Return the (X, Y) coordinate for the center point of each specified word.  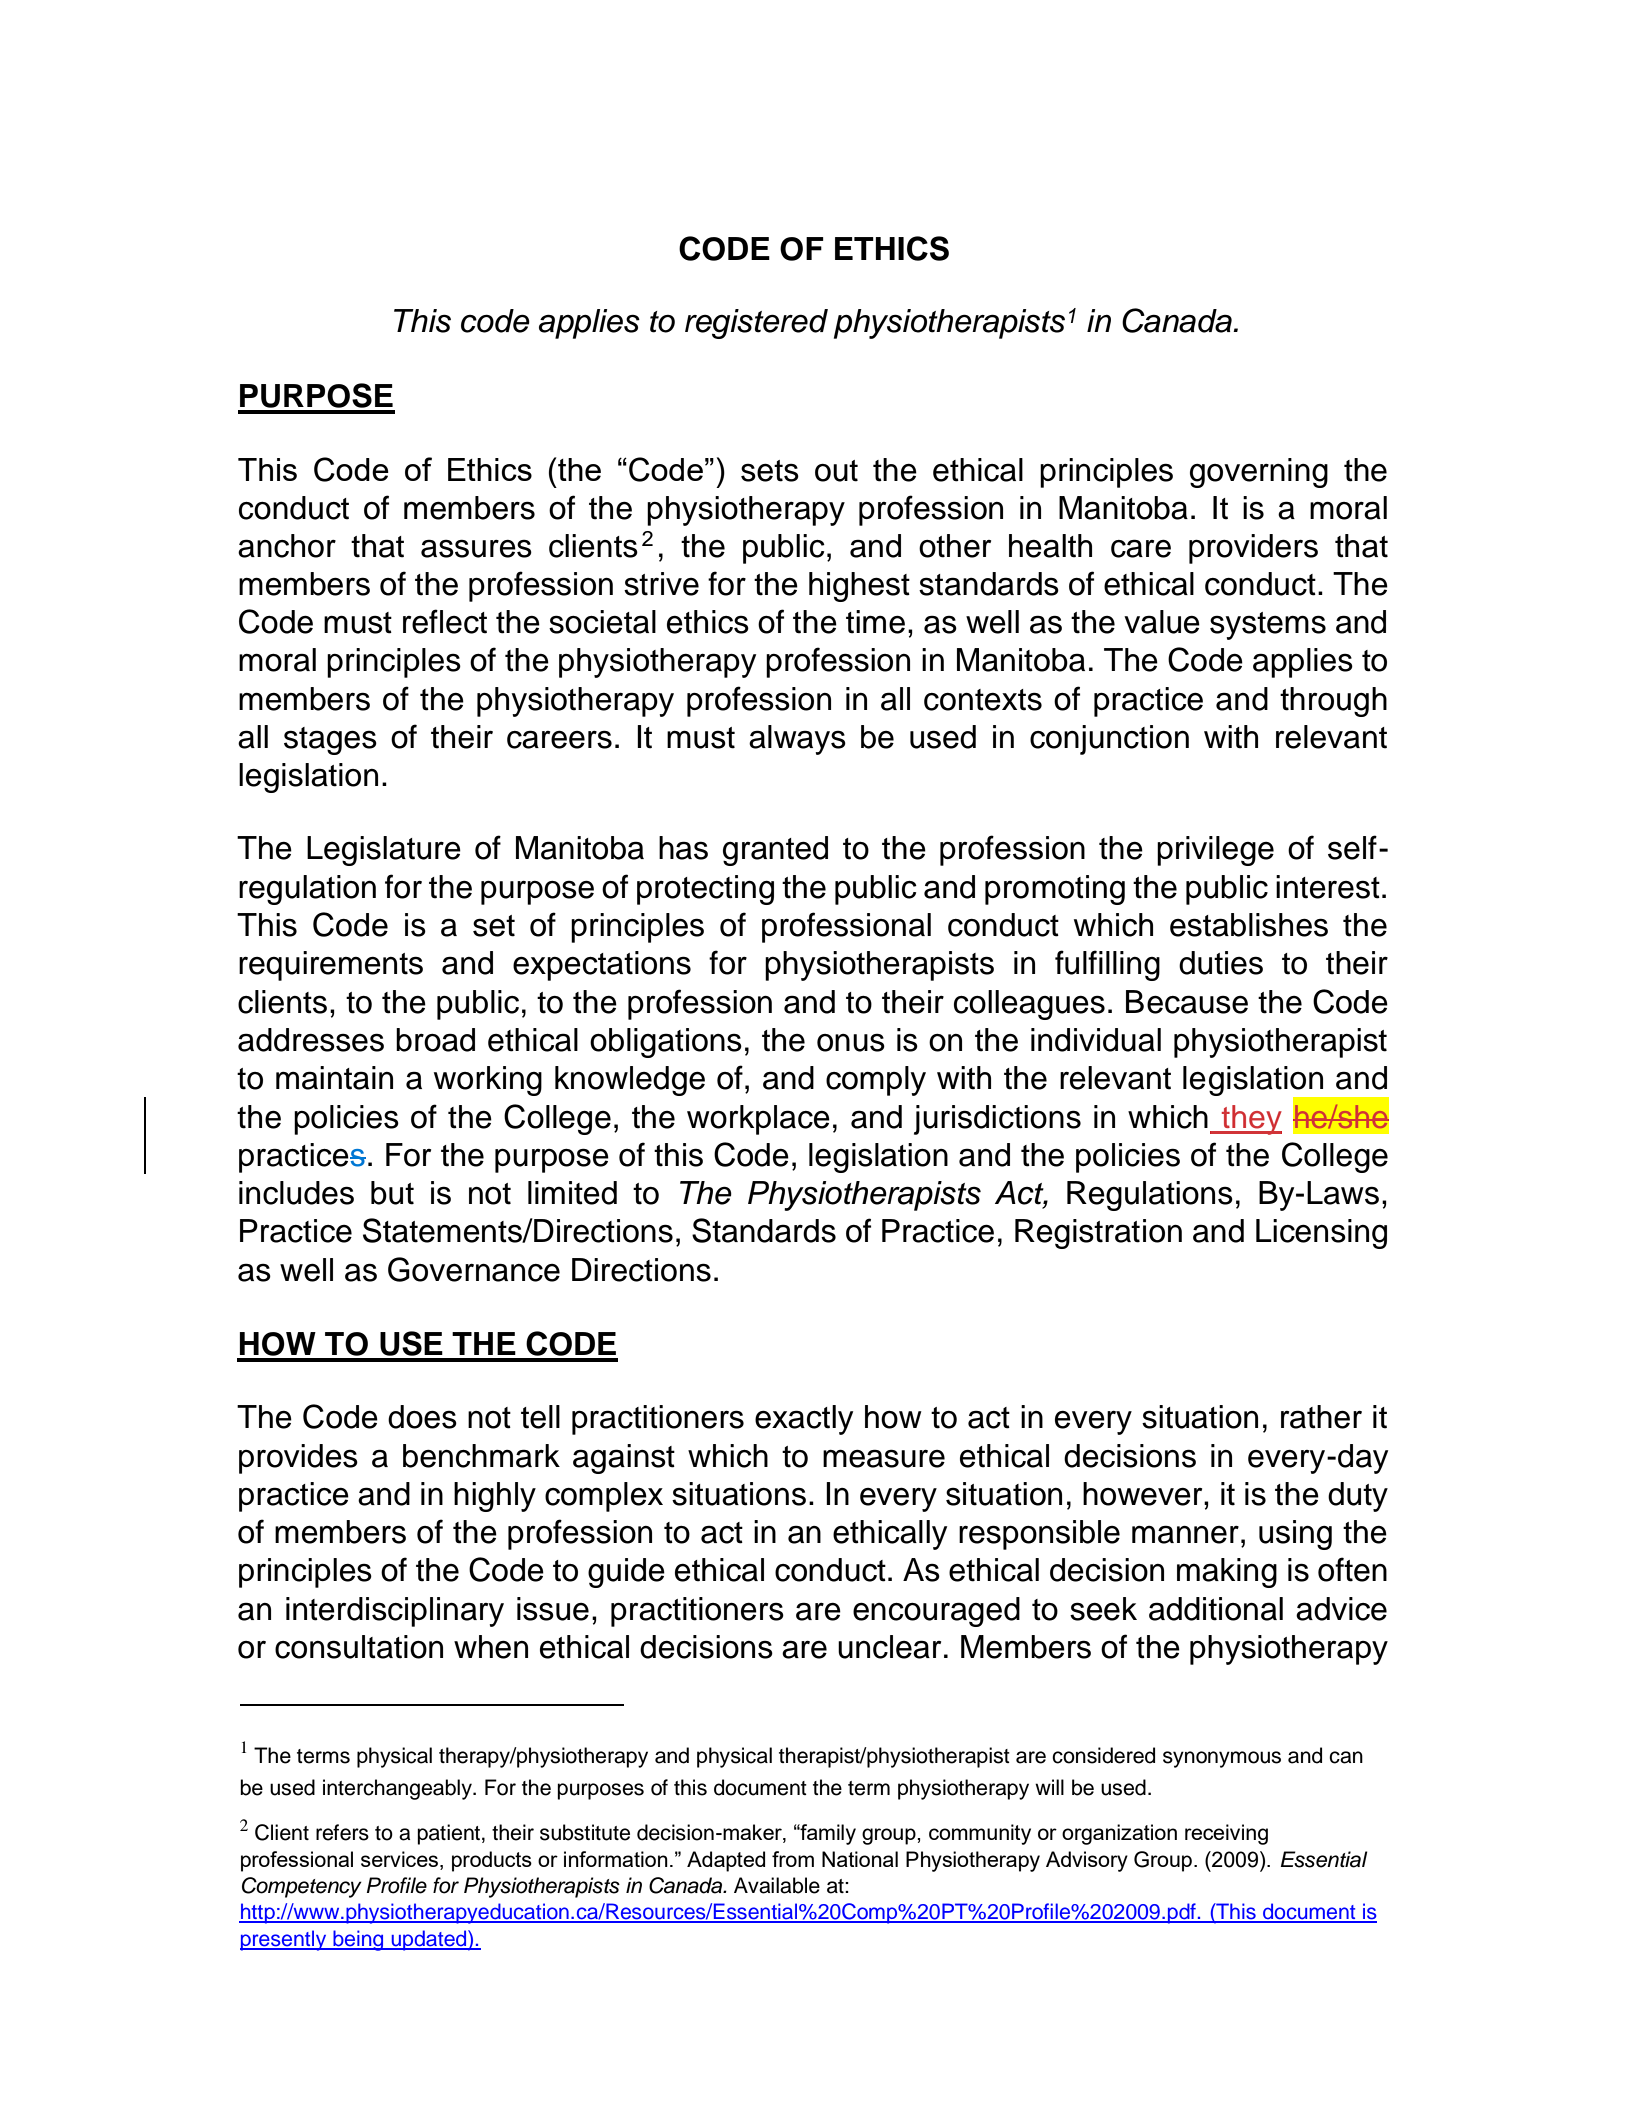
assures (476, 549)
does (422, 1417)
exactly (804, 1420)
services (401, 1860)
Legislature (384, 851)
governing (1259, 473)
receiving (1226, 1834)
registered (756, 324)
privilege (1215, 851)
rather (1321, 1417)
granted (775, 851)
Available (777, 1885)
